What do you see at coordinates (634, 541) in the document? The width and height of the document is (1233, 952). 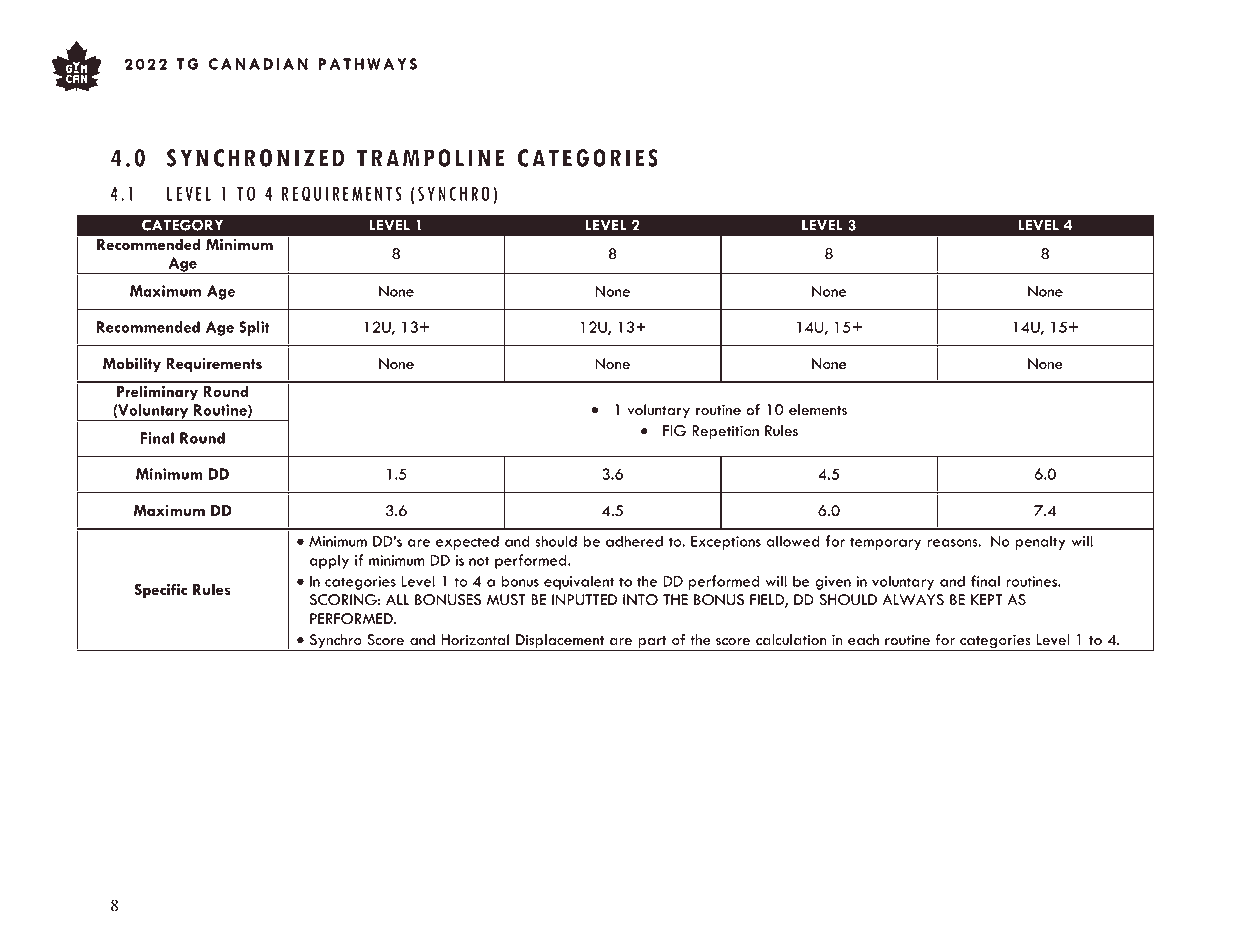 I see `adhered` at bounding box center [634, 541].
